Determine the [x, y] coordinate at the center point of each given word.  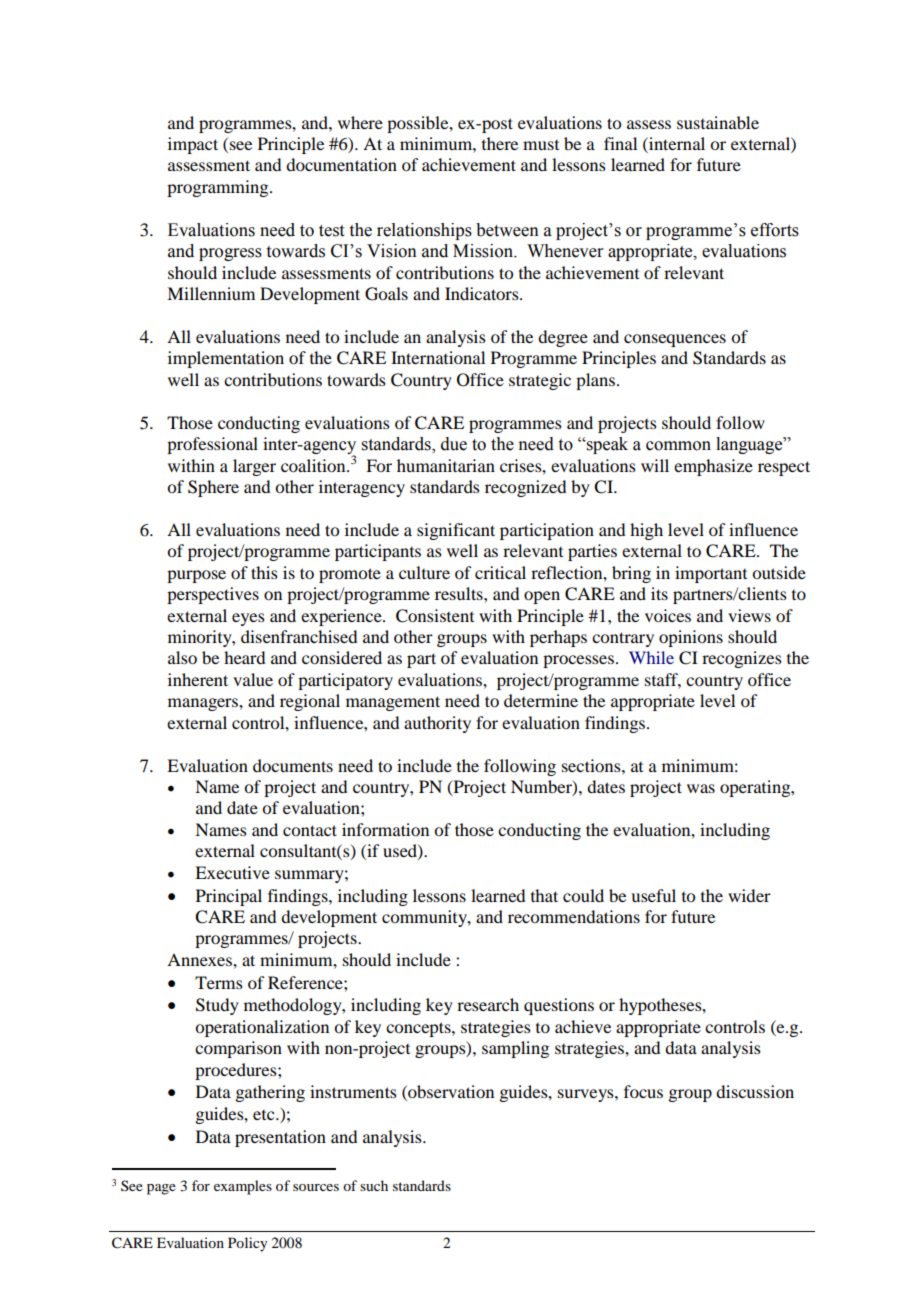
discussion [755, 1091]
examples [243, 1187]
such [374, 1185]
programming [219, 188]
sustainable [718, 122]
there [500, 143]
